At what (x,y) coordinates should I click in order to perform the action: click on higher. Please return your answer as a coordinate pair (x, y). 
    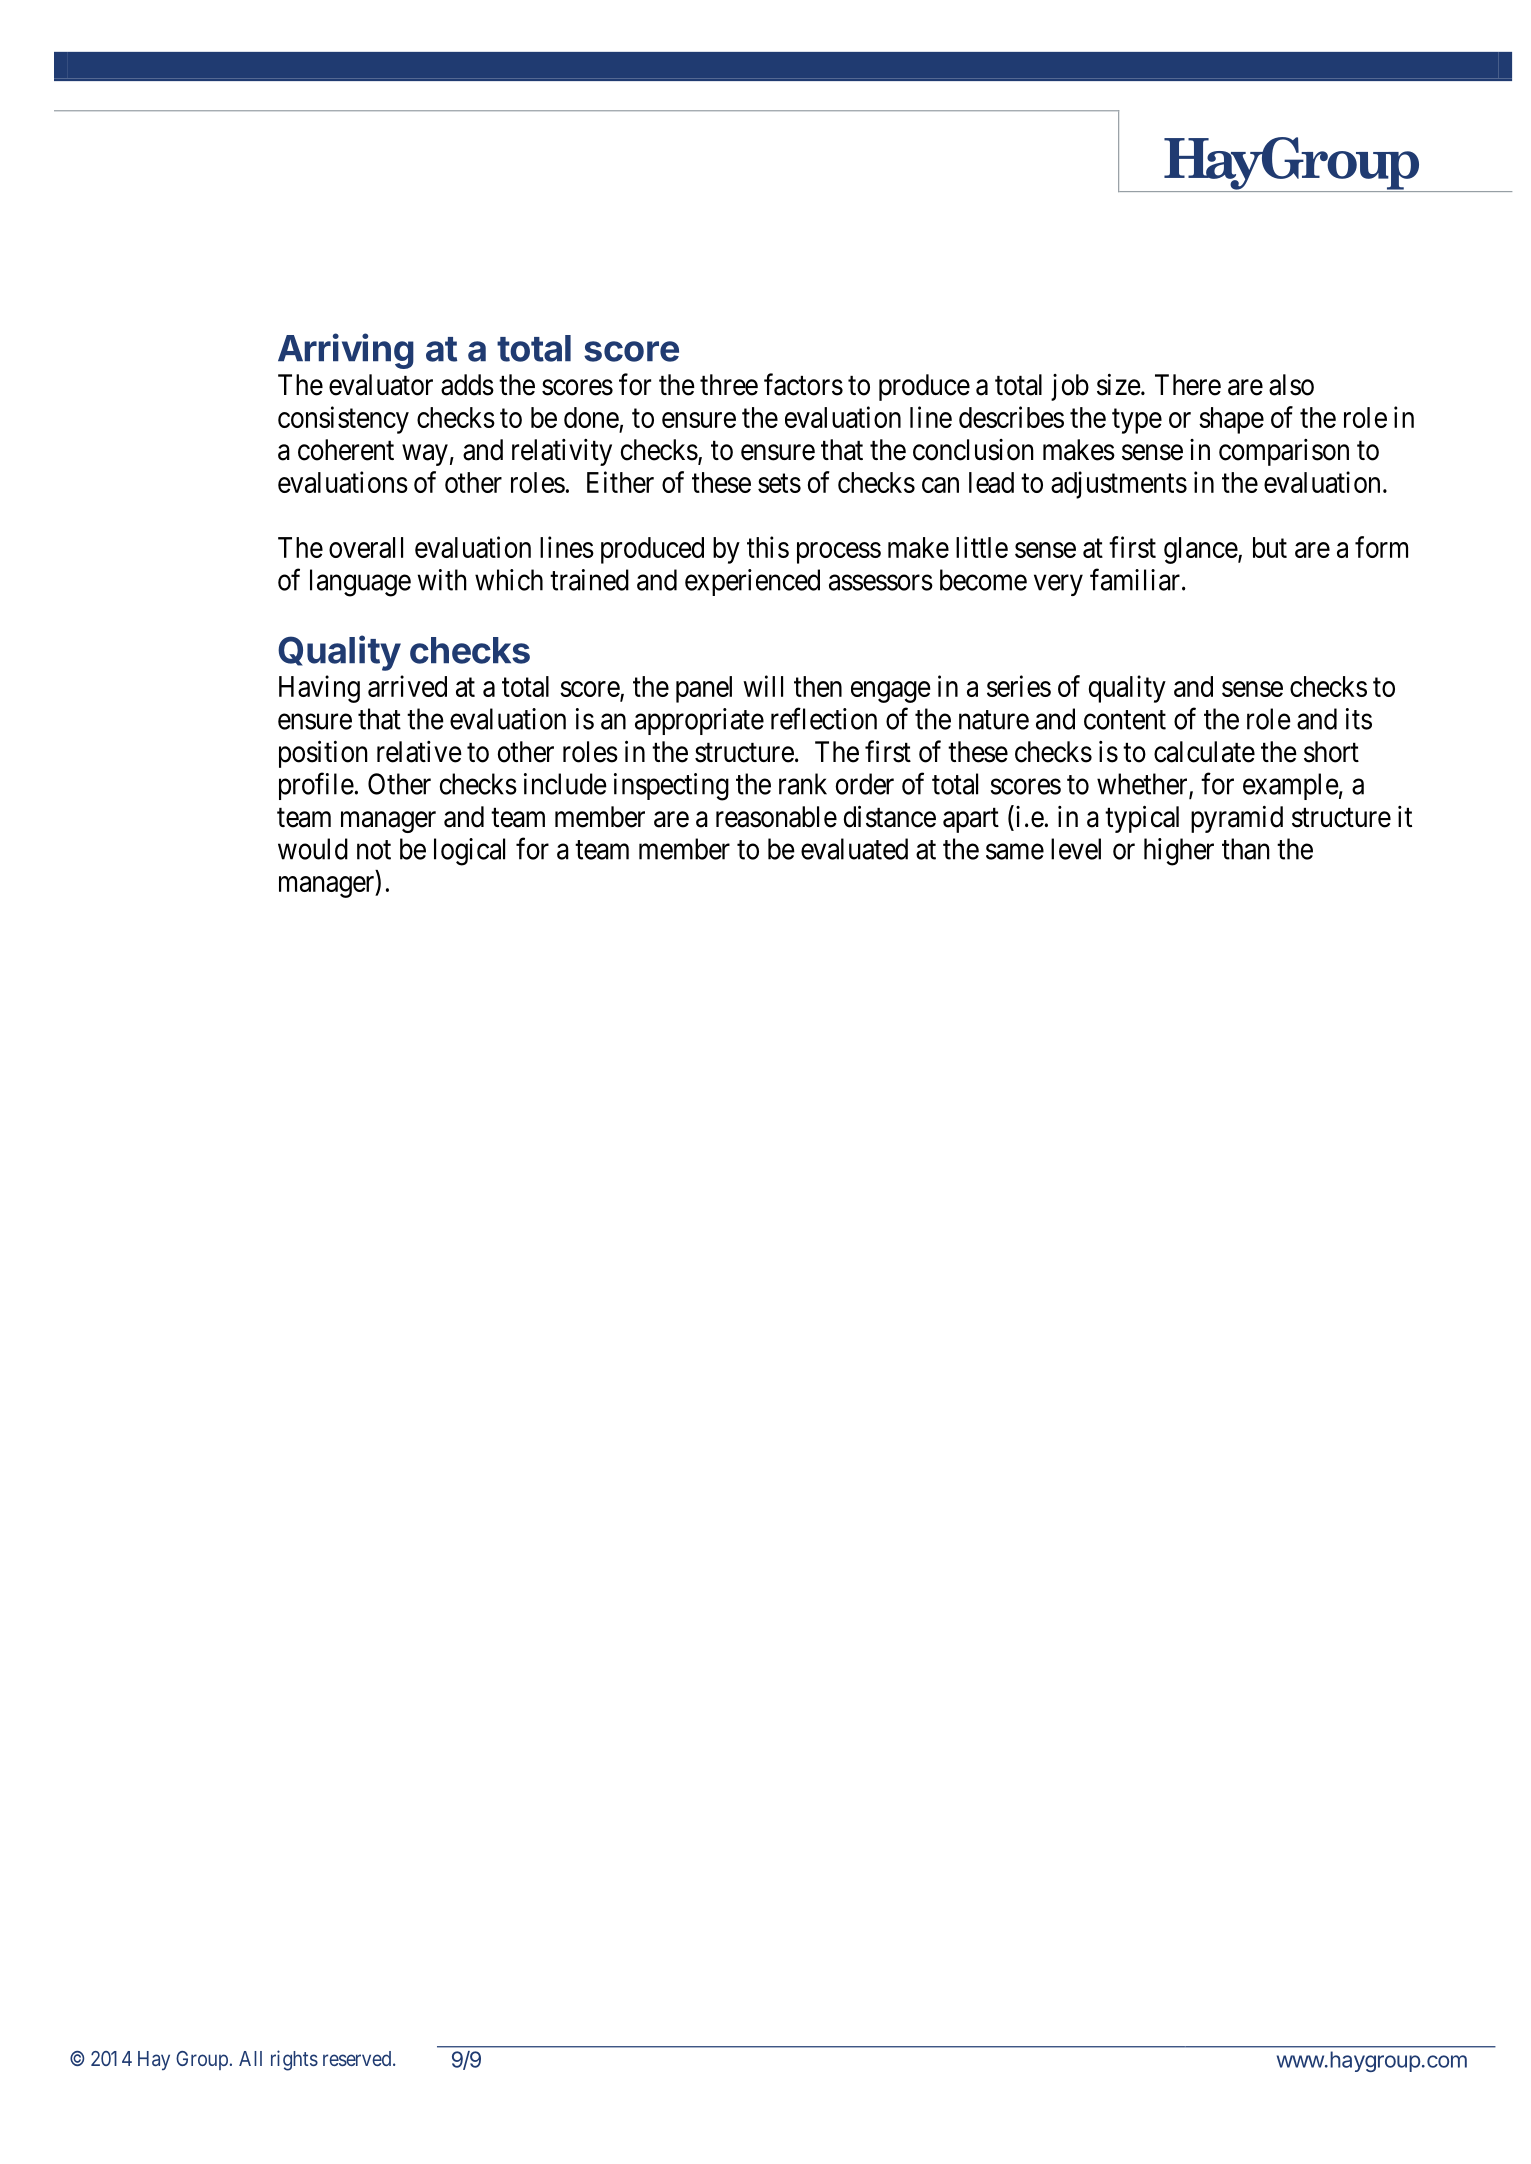
    Looking at the image, I should click on (1179, 852).
